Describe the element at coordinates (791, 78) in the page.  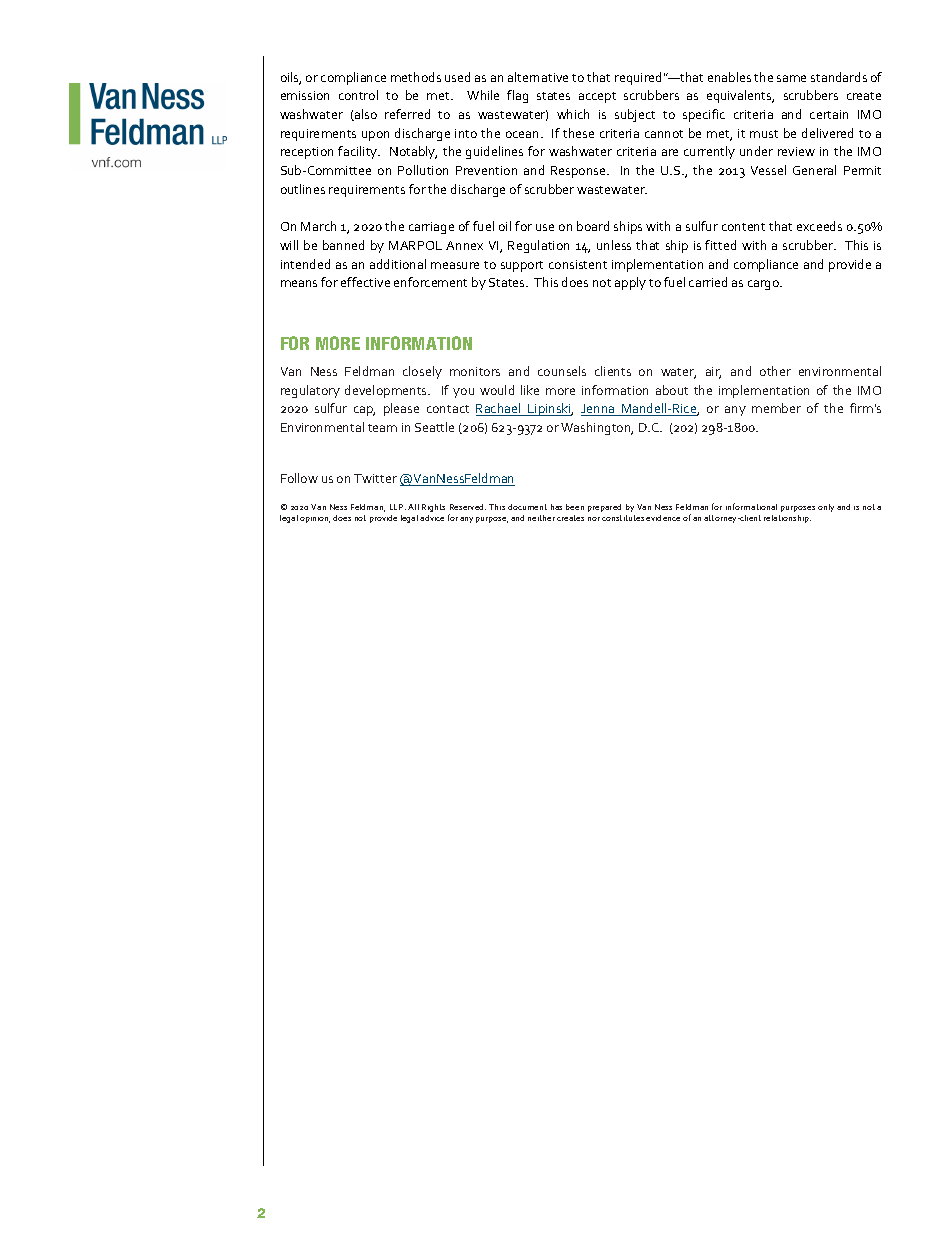
I see `same` at that location.
